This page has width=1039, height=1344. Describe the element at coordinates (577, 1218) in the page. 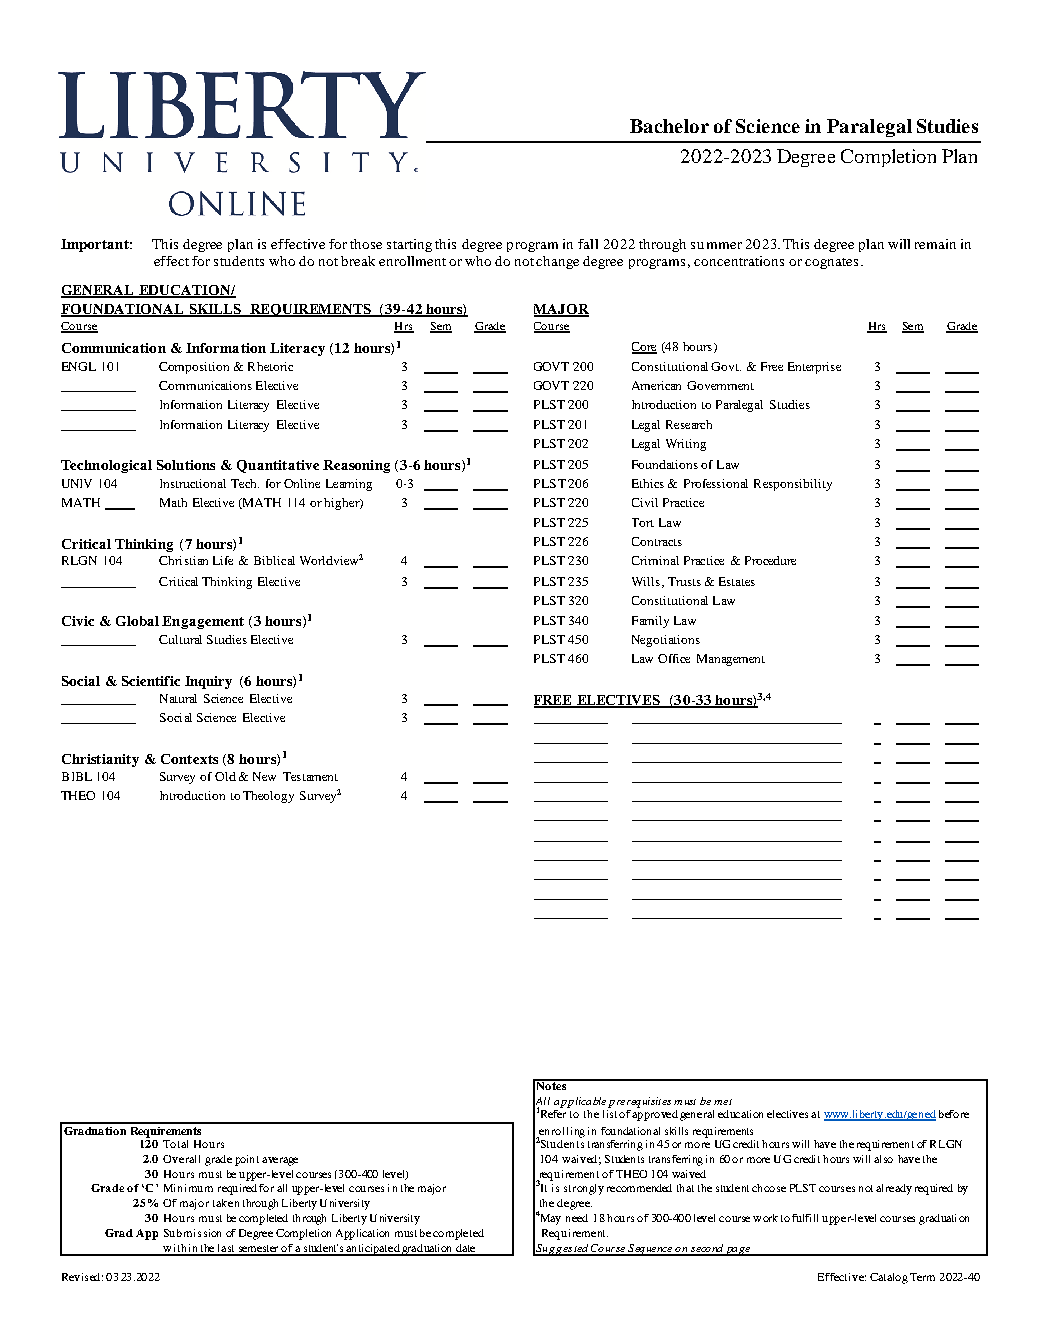

I see `need` at that location.
